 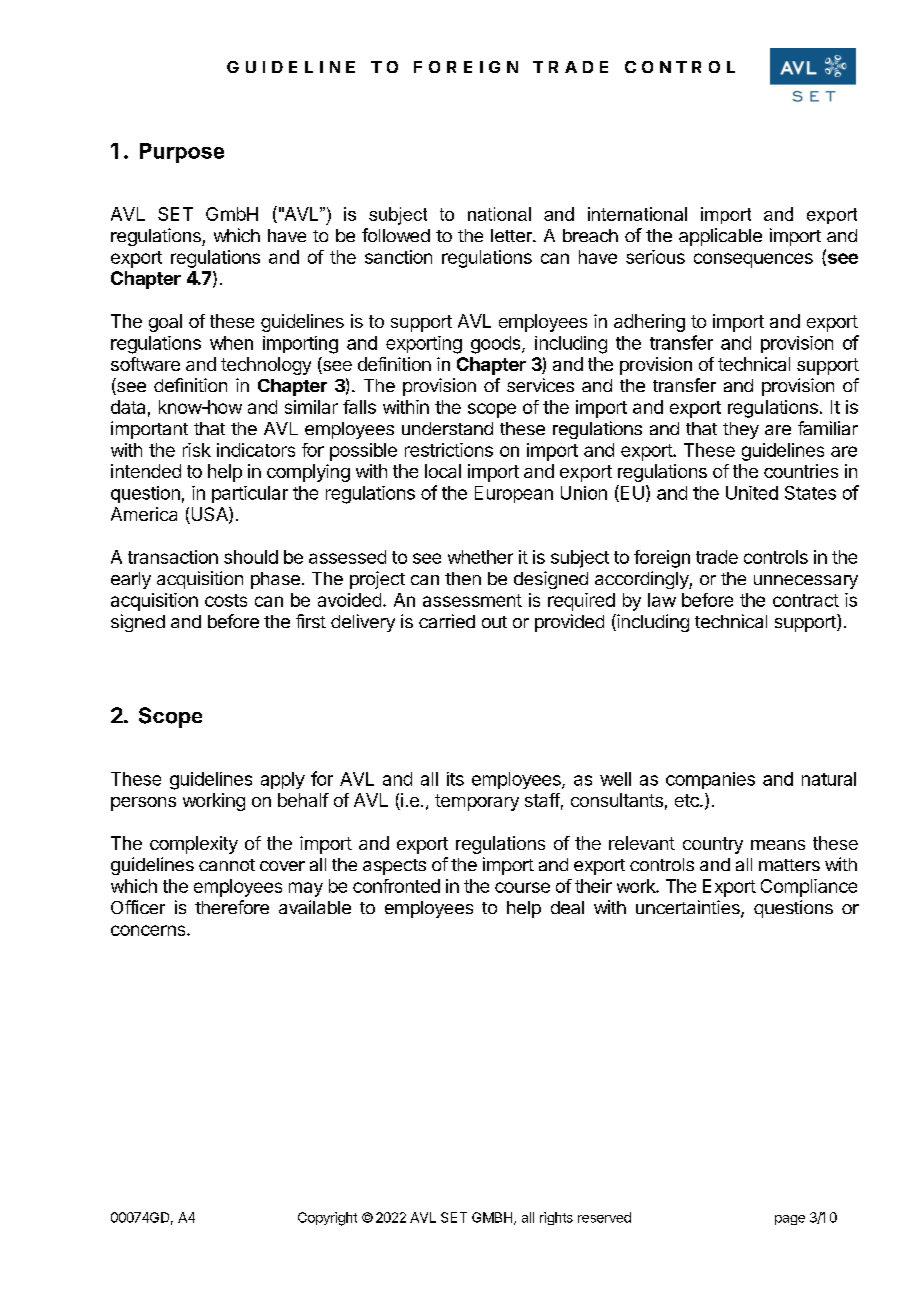 What do you see at coordinates (182, 153) in the image?
I see `Purpose` at bounding box center [182, 153].
